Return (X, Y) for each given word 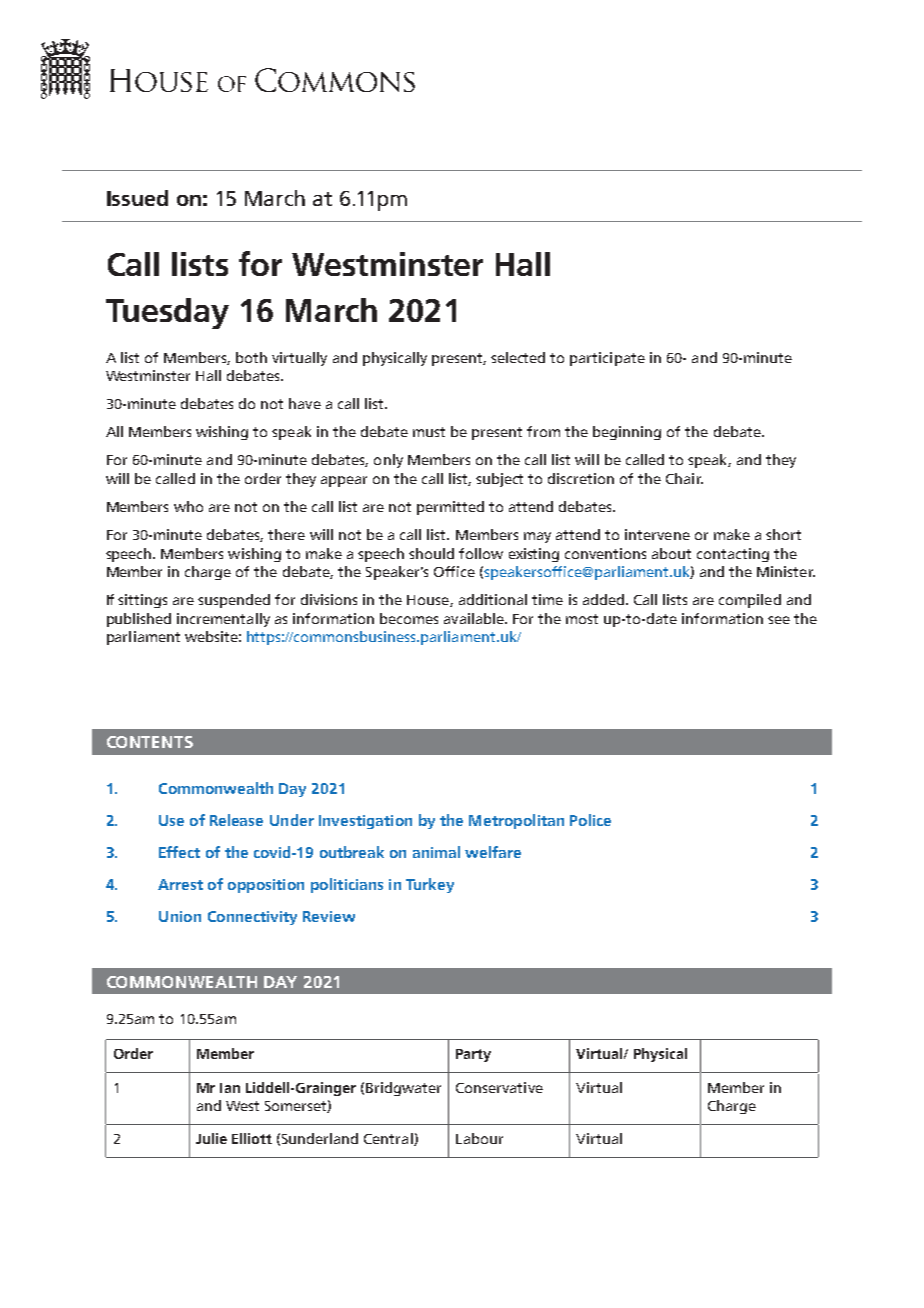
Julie (211, 1138)
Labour (479, 1138)
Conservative (499, 1087)
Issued (137, 198)
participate (607, 359)
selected (518, 357)
